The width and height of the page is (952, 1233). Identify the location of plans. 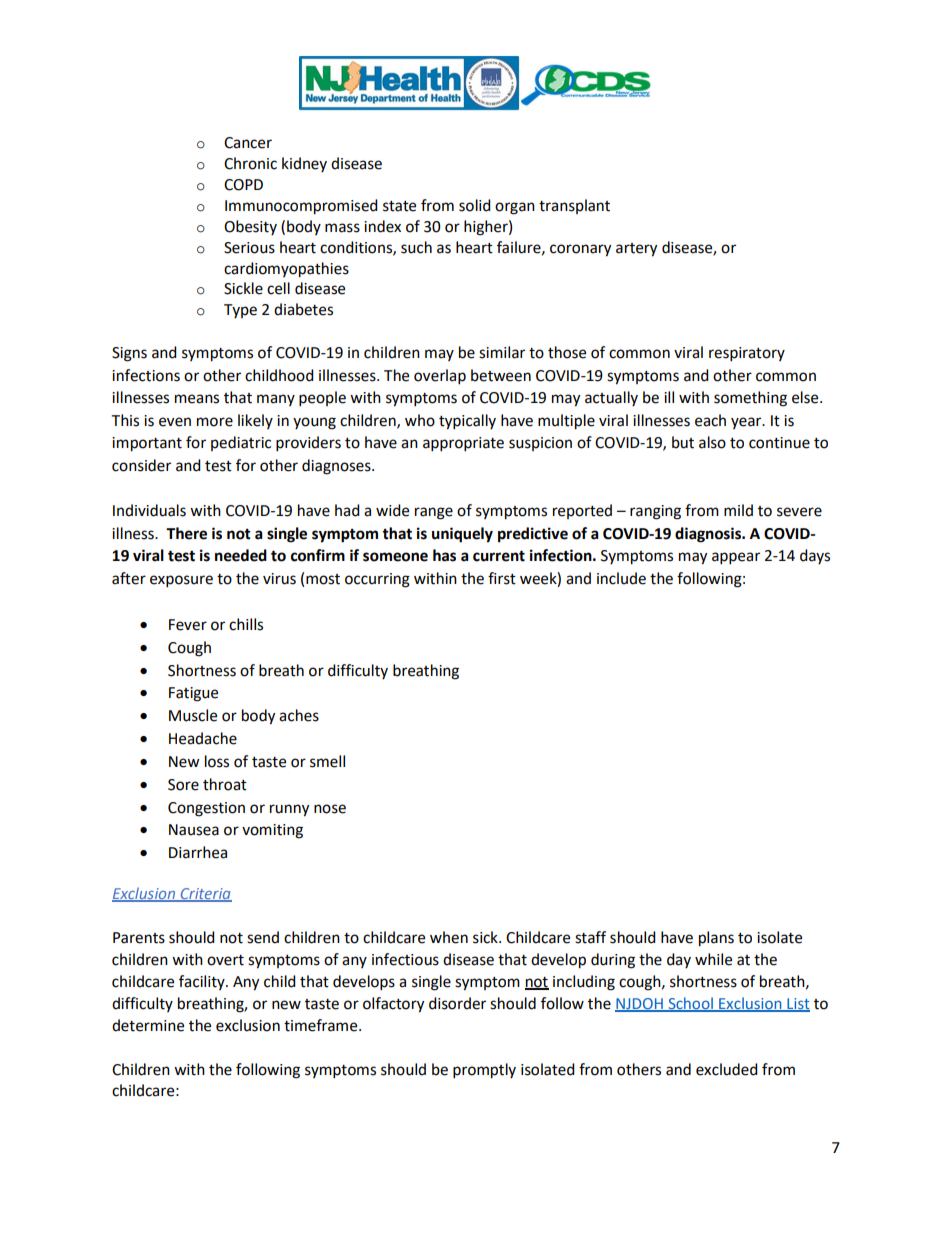
(716, 939).
